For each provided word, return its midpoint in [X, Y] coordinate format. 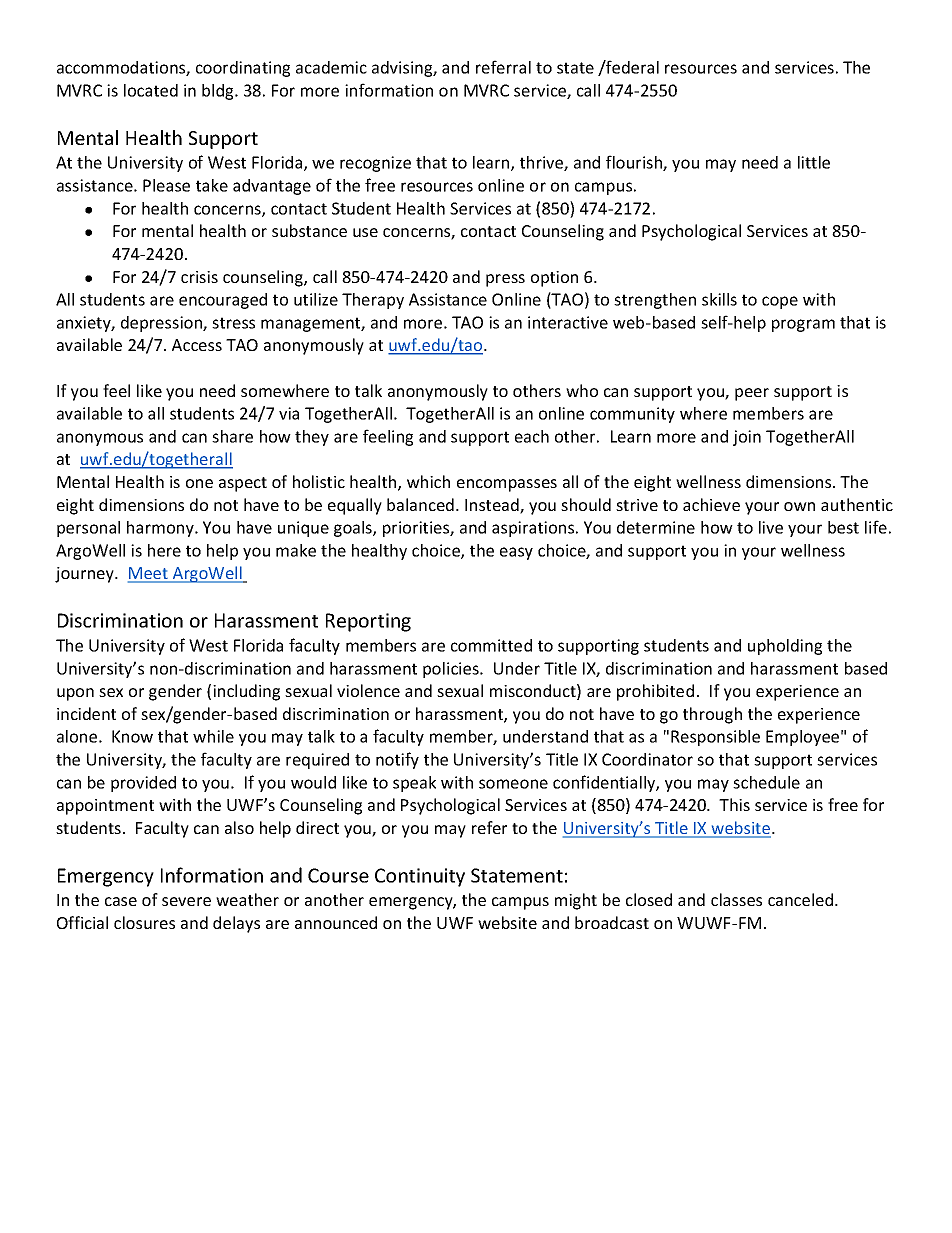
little [814, 162]
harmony [161, 529]
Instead [493, 506]
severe [186, 901]
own [799, 506]
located [151, 90]
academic [331, 67]
